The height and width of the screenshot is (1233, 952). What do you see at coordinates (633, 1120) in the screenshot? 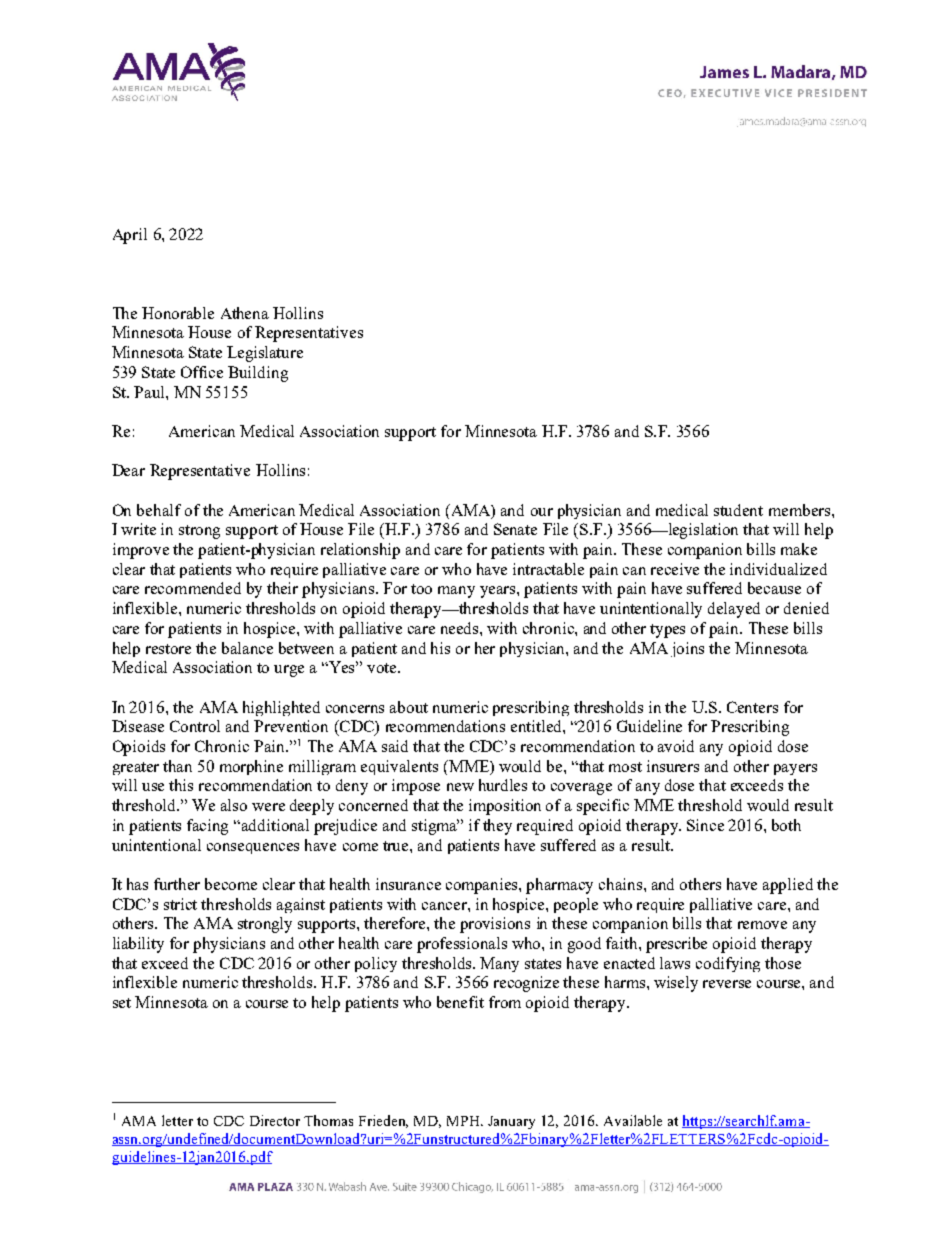
I see `Available` at bounding box center [633, 1120].
